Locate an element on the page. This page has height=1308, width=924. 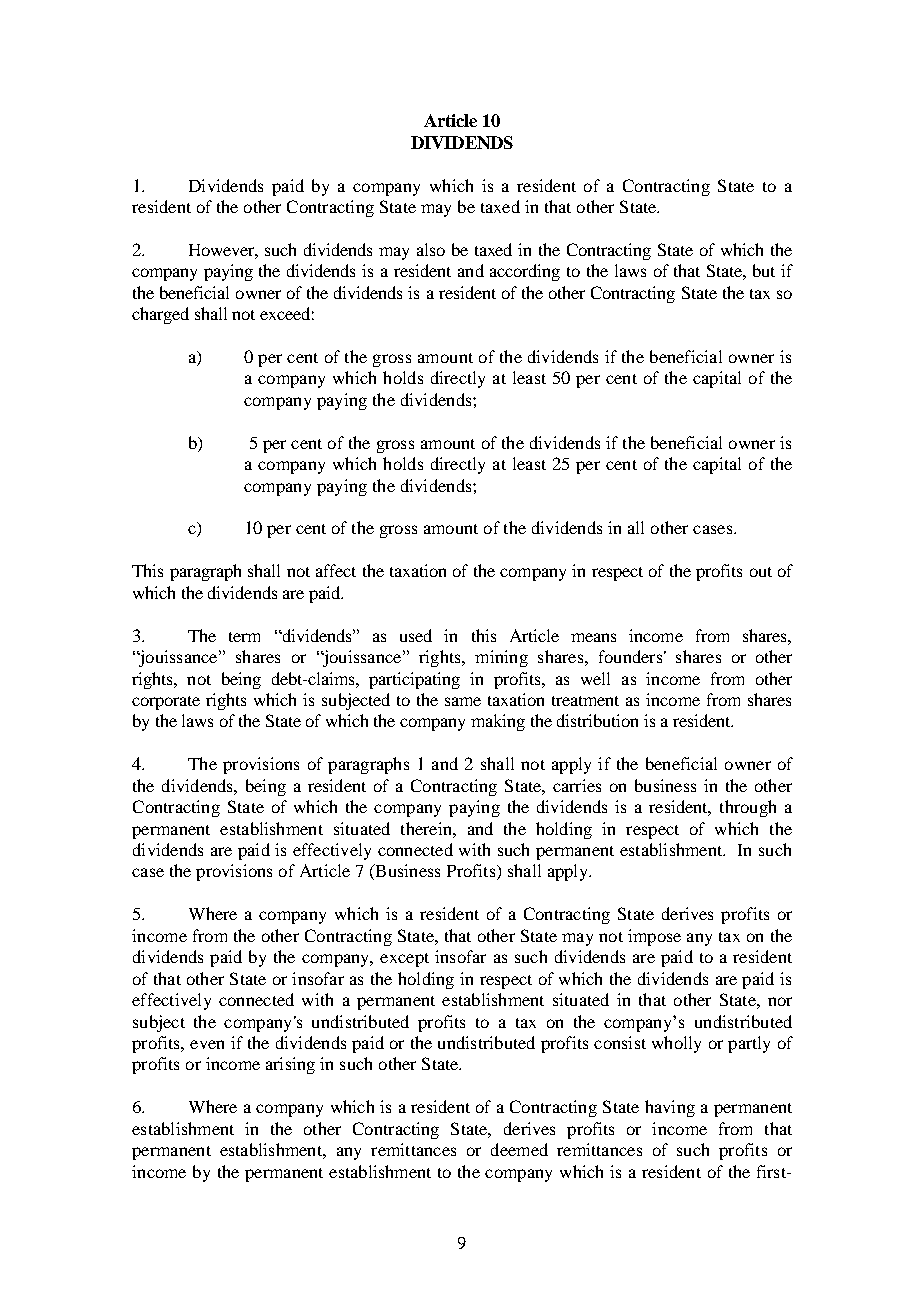
used is located at coordinates (416, 635).
